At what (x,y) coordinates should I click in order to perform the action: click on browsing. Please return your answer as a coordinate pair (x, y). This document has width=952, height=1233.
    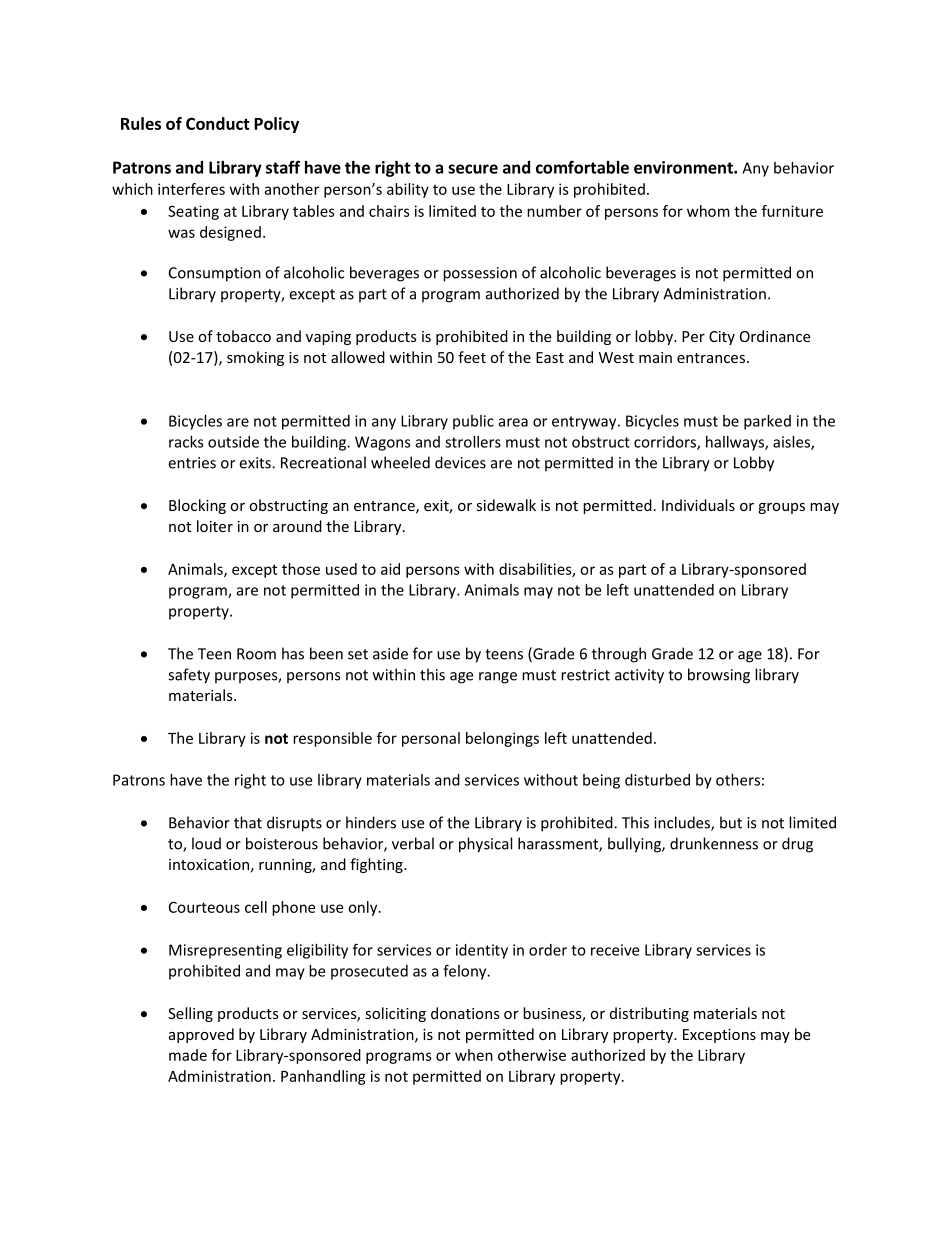
    Looking at the image, I should click on (719, 676).
